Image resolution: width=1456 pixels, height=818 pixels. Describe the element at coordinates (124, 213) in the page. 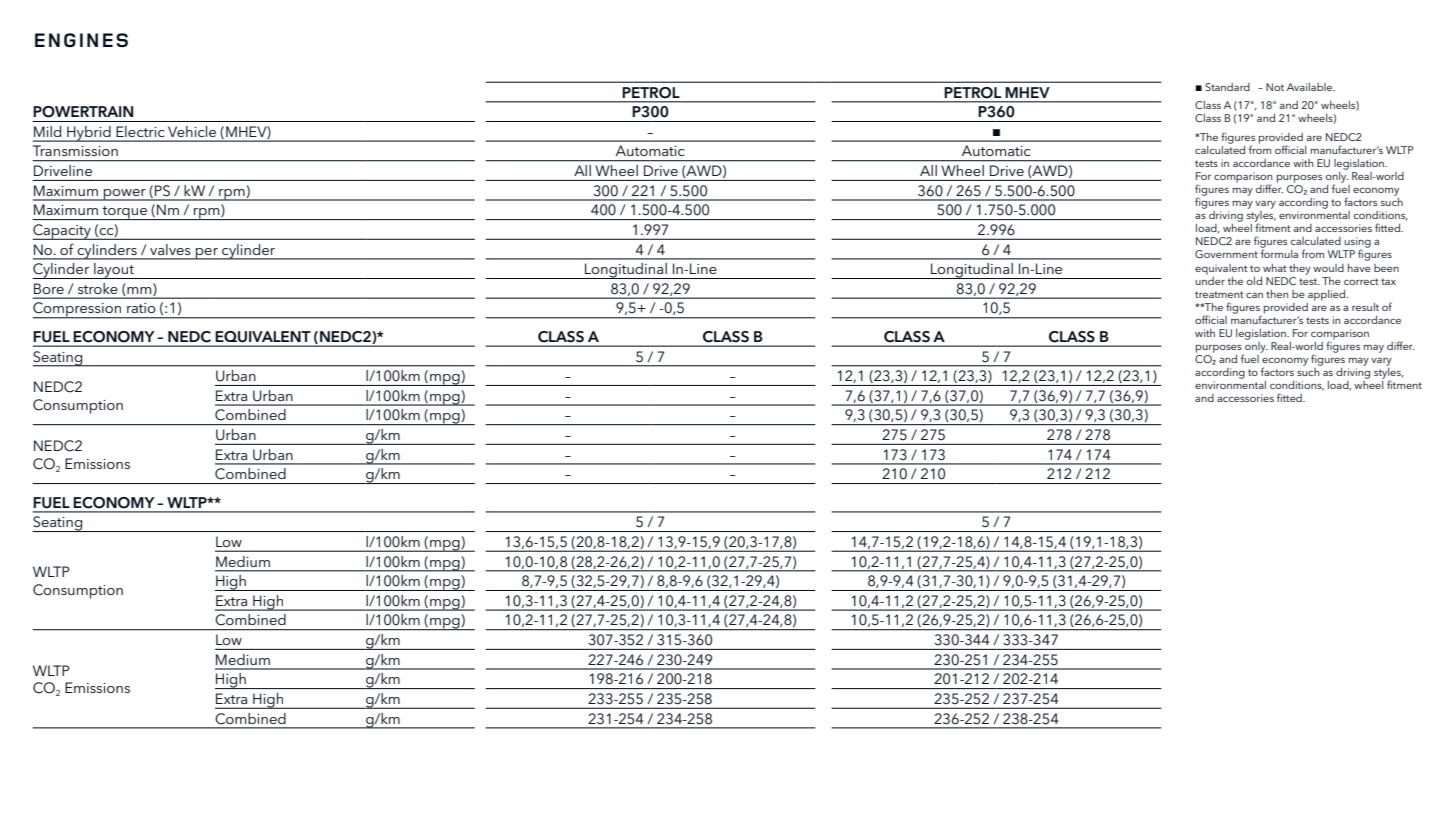

I see `torque` at that location.
